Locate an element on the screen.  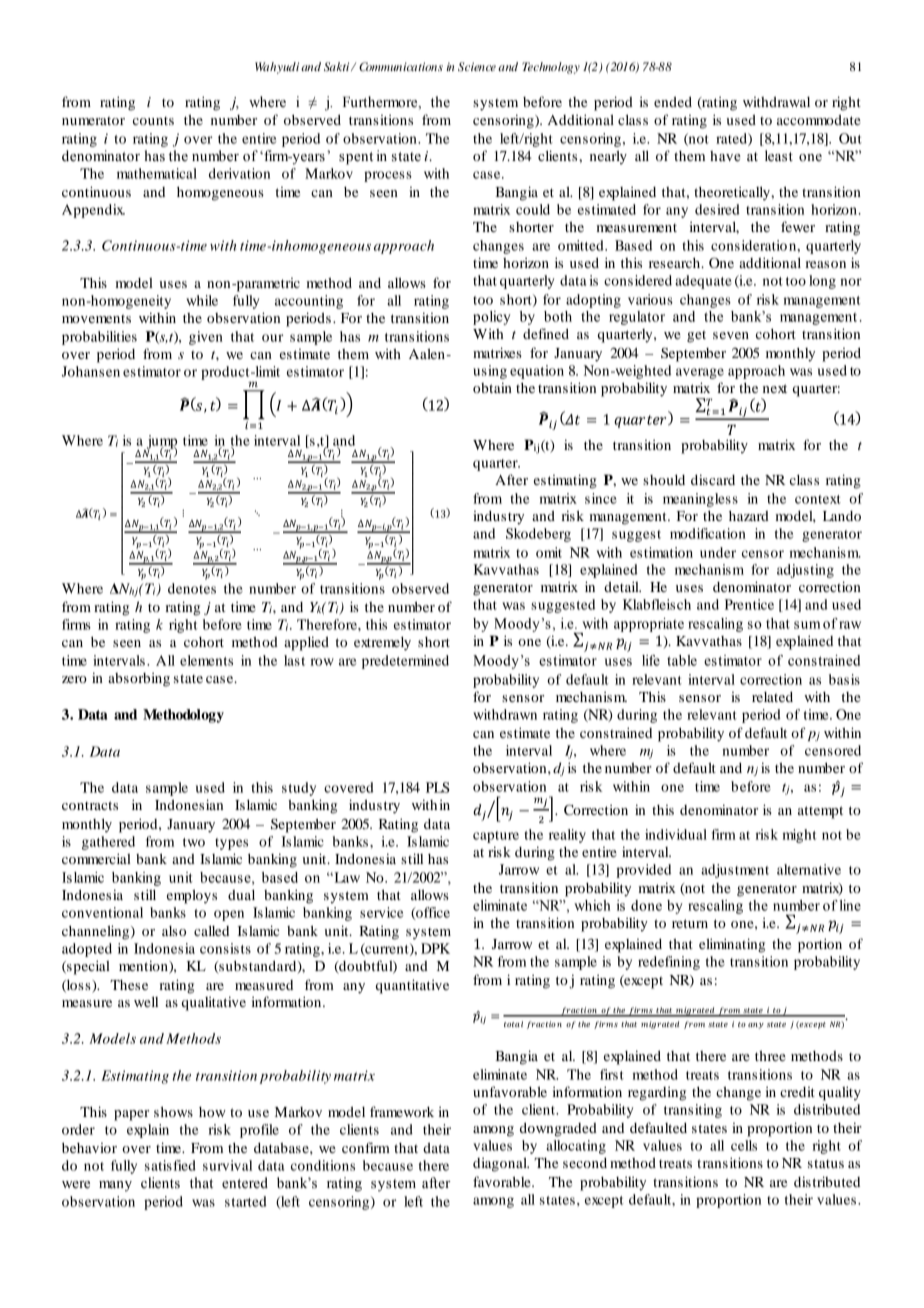
Science is located at coordinates (477, 67).
